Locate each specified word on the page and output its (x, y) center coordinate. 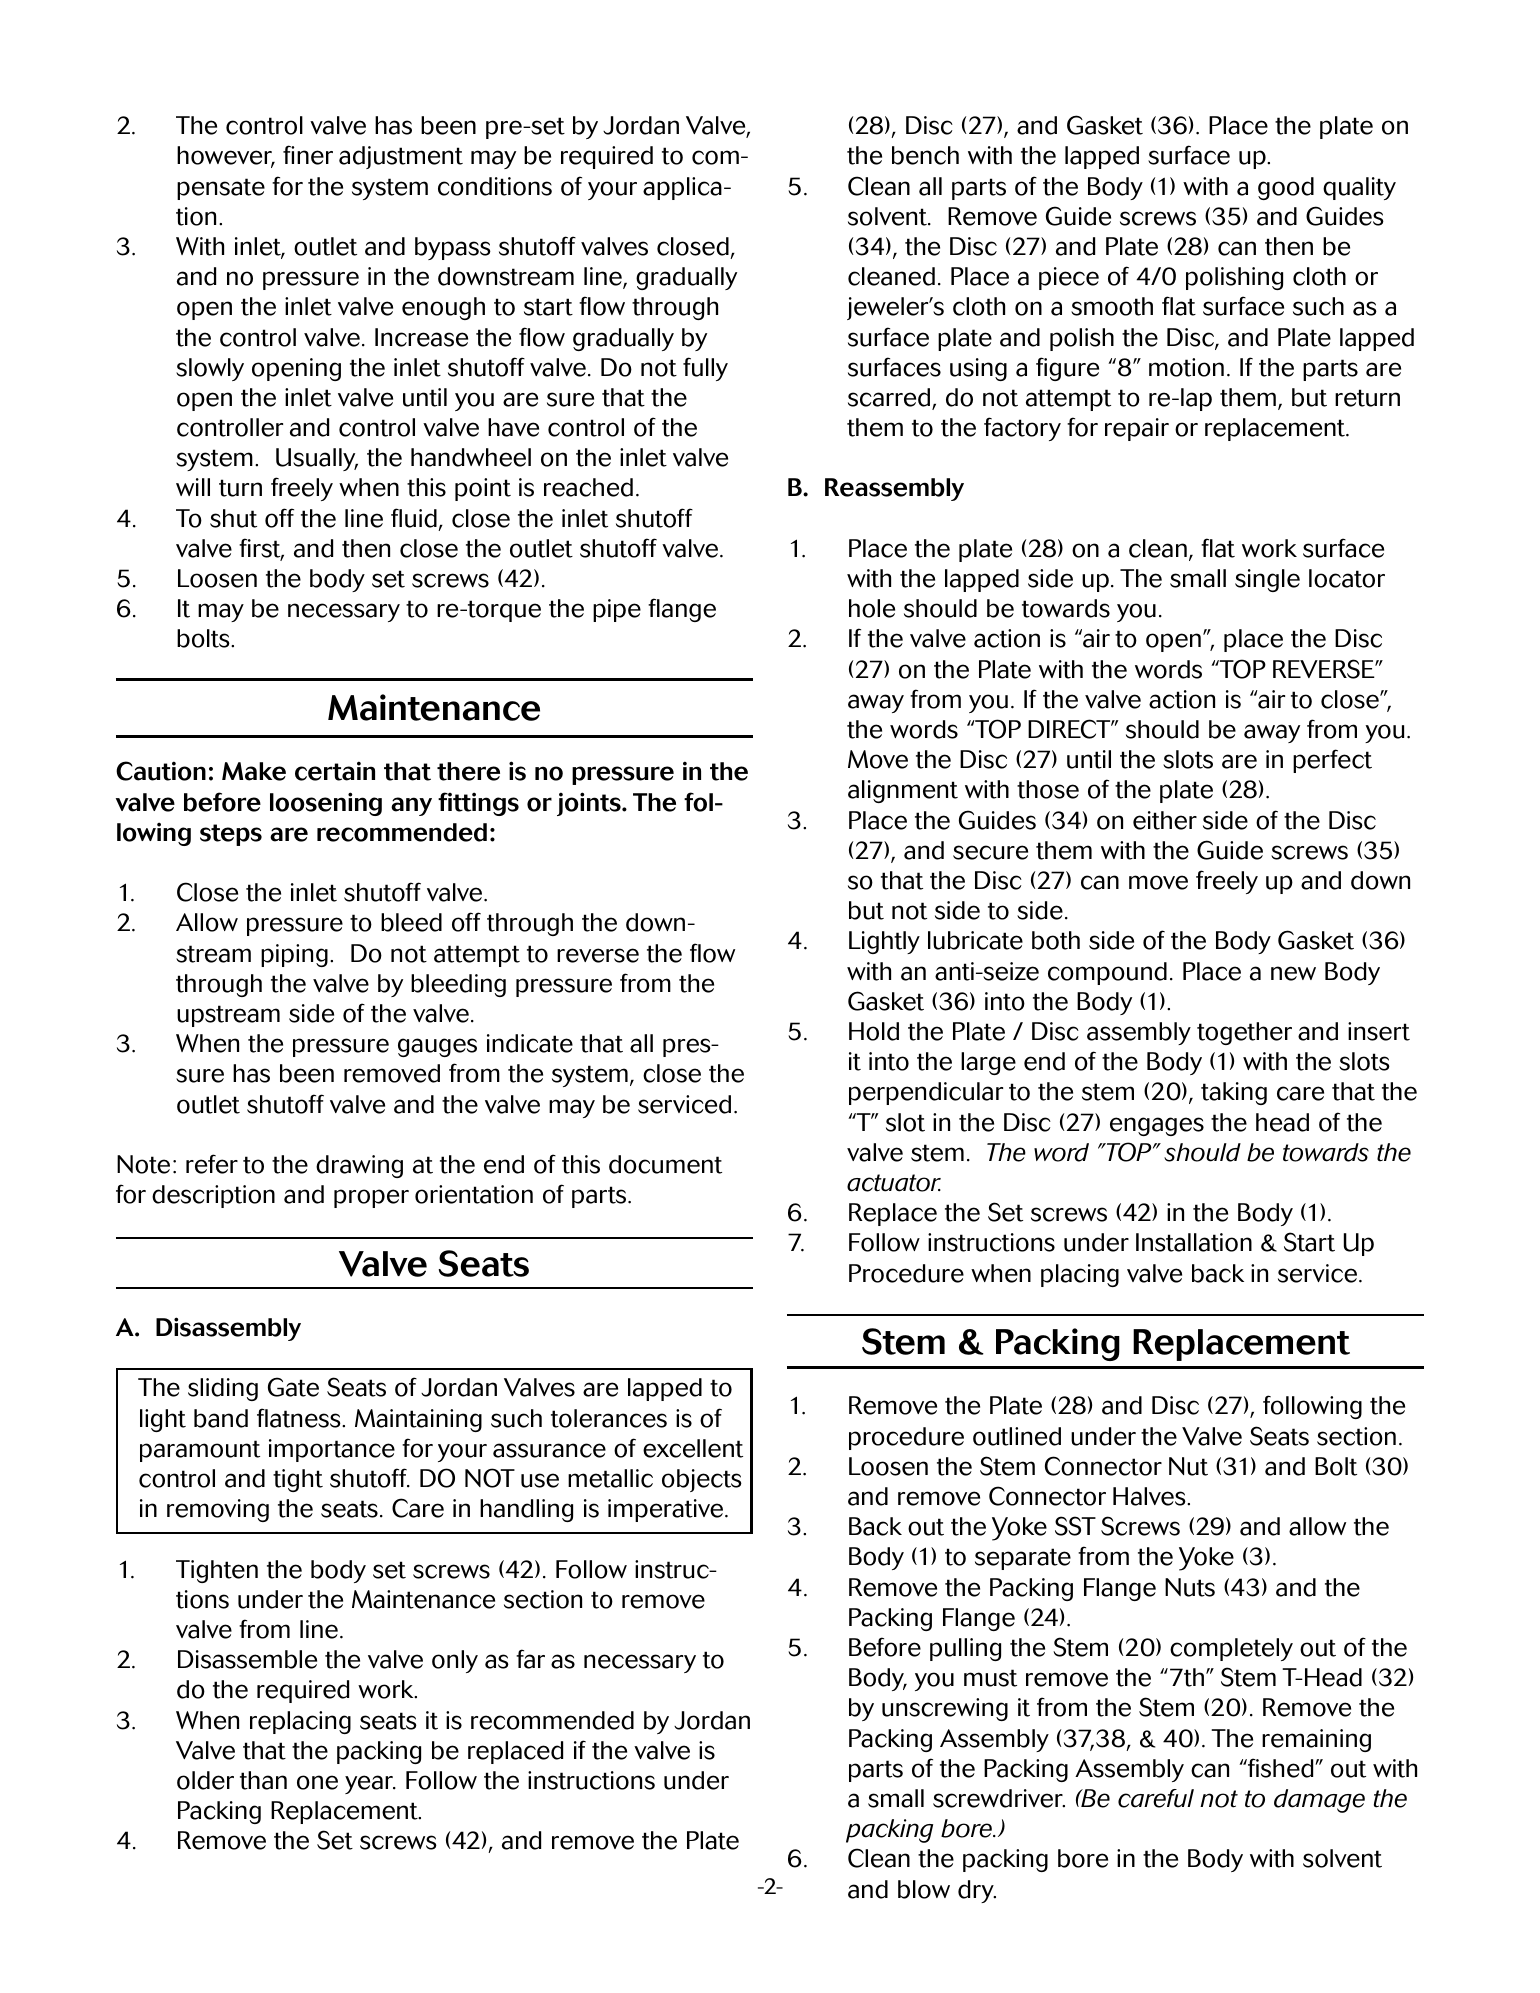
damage (1319, 1801)
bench (925, 155)
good (1286, 188)
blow (924, 1889)
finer (308, 155)
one (317, 1782)
